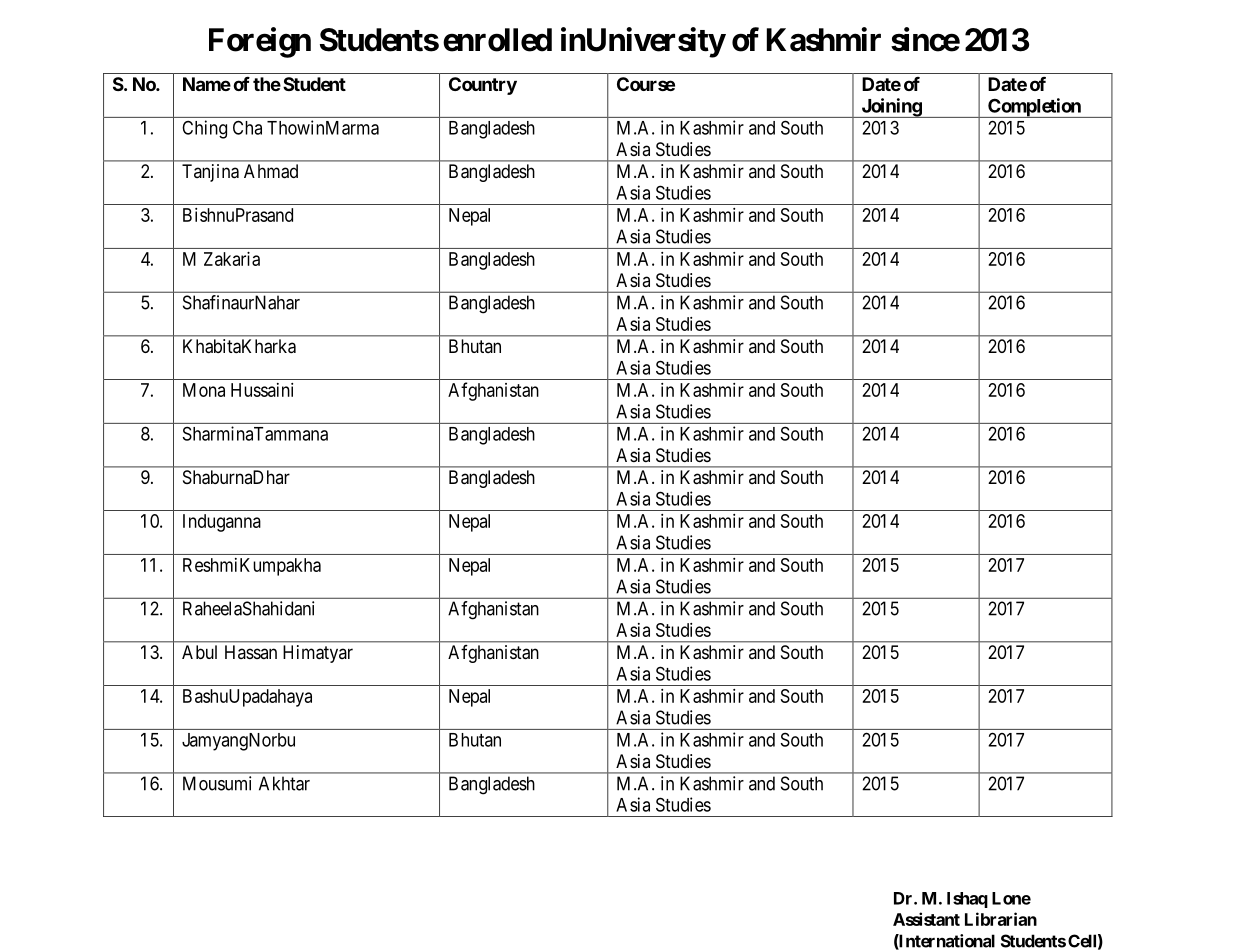  Describe the element at coordinates (1034, 108) in the screenshot. I see `Completion` at that location.
